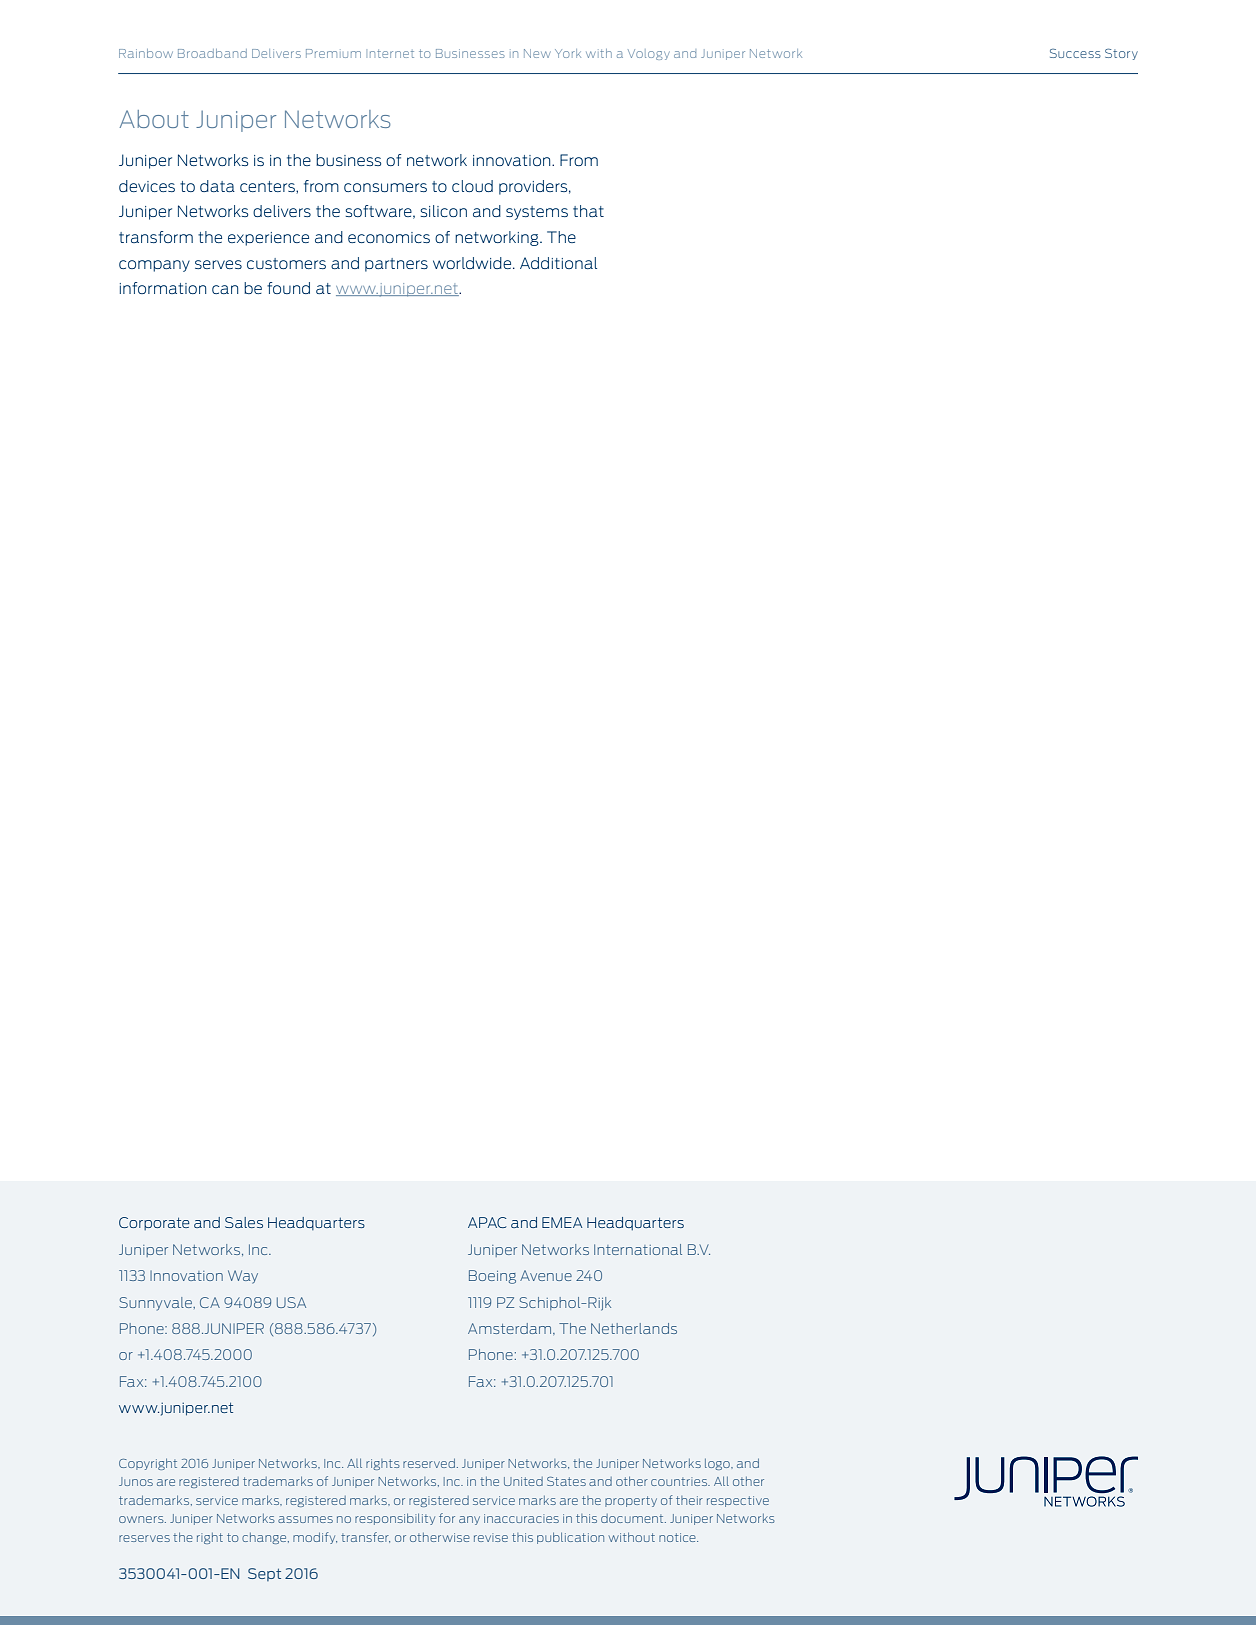  I want to click on Sales, so click(244, 1222).
